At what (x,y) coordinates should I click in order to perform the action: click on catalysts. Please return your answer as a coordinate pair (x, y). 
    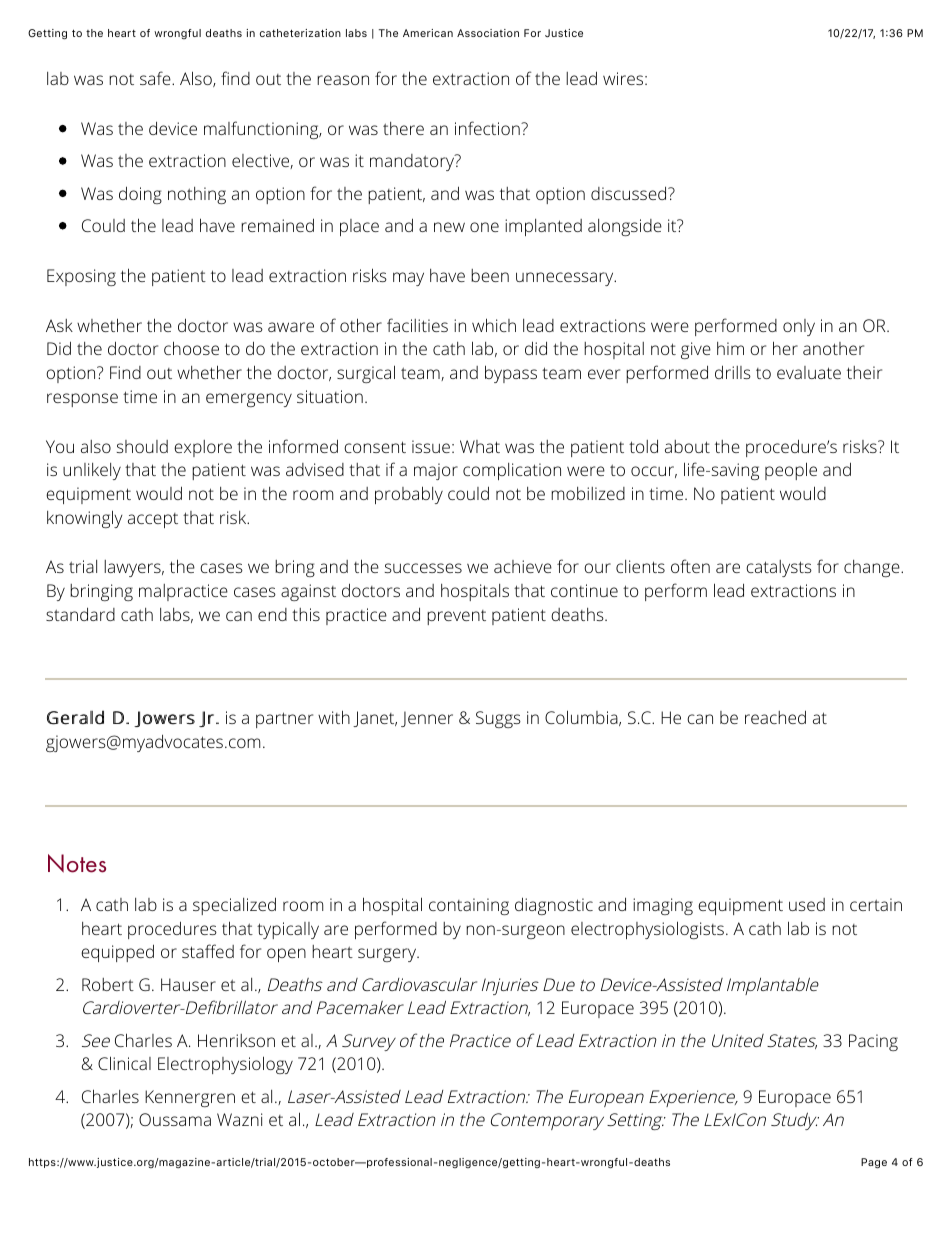
    Looking at the image, I should click on (779, 568).
